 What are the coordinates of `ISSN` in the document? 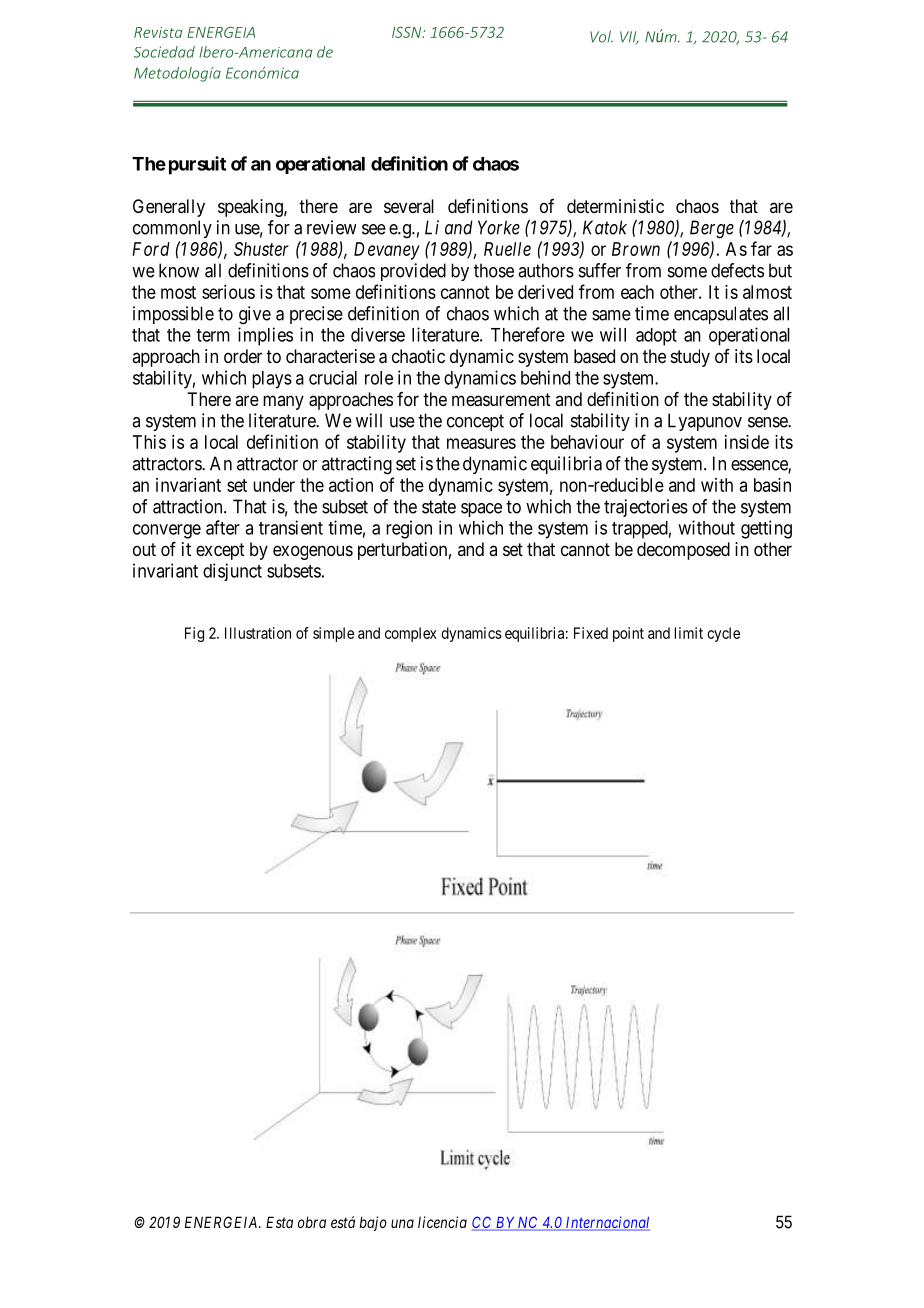 It's located at (408, 32).
